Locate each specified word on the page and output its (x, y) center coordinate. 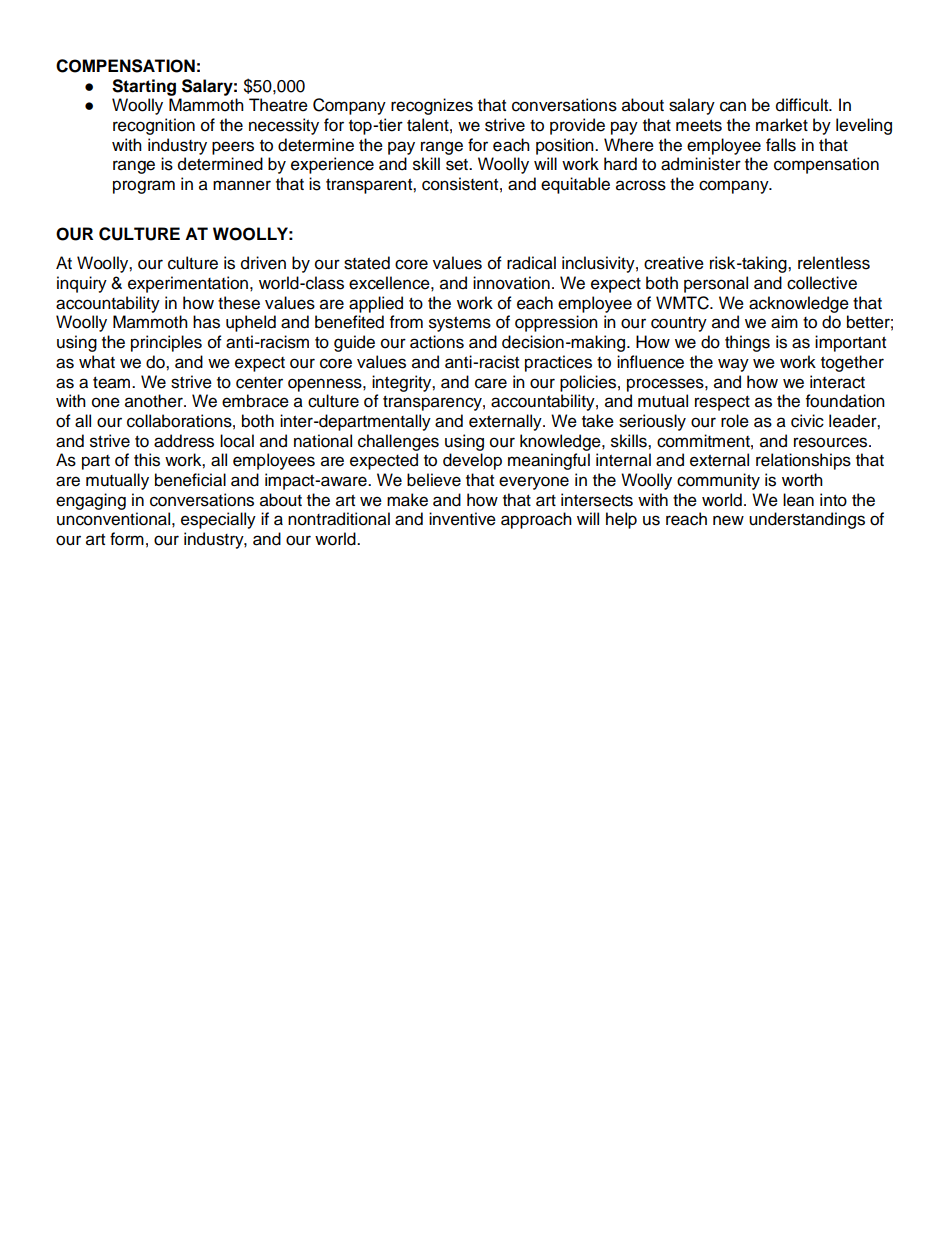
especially (218, 520)
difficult (803, 105)
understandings (807, 520)
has (206, 322)
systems (460, 324)
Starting (144, 87)
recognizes (432, 106)
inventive (462, 519)
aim (784, 322)
